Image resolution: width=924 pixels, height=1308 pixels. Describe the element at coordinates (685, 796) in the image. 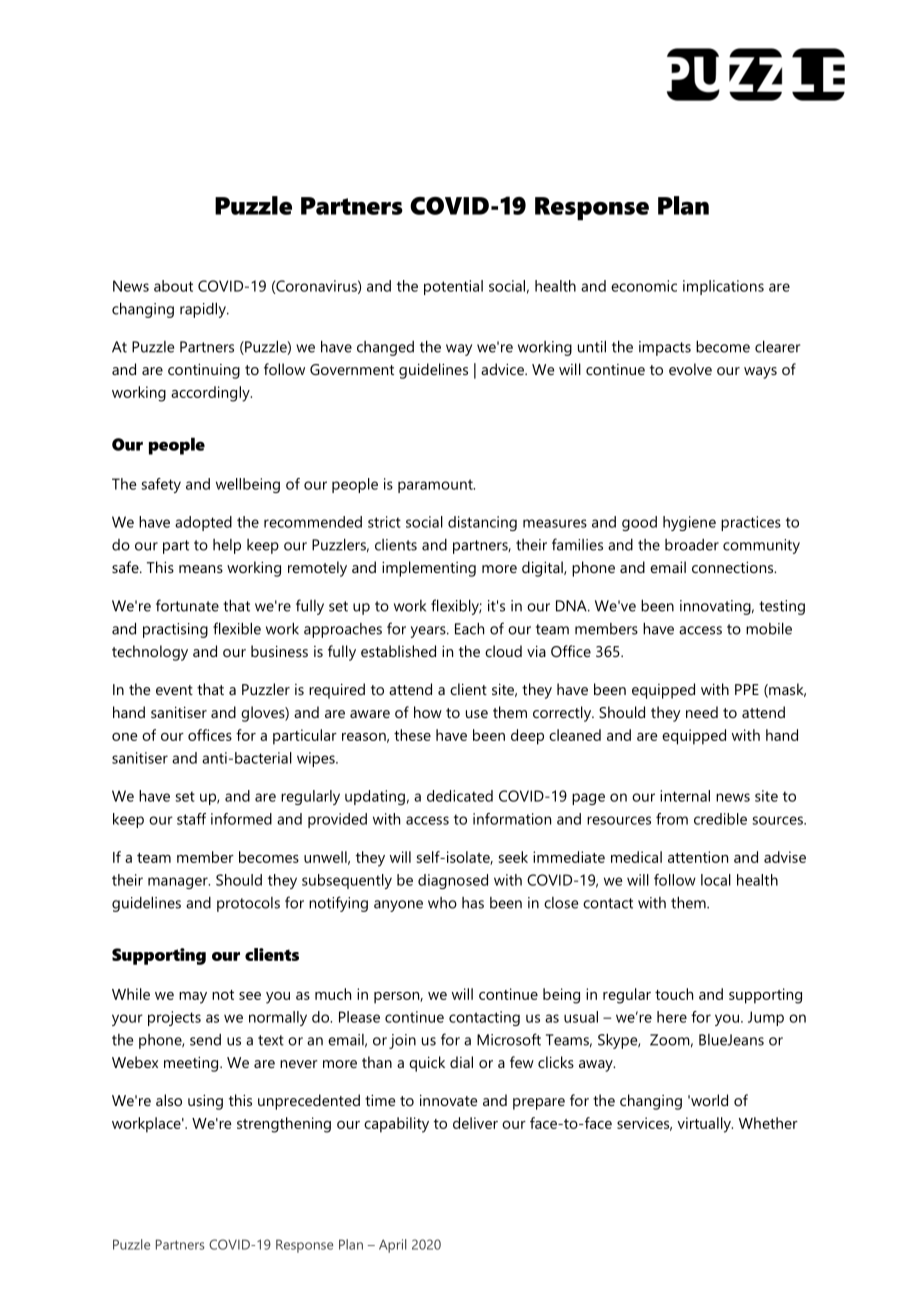

I see `internal` at that location.
